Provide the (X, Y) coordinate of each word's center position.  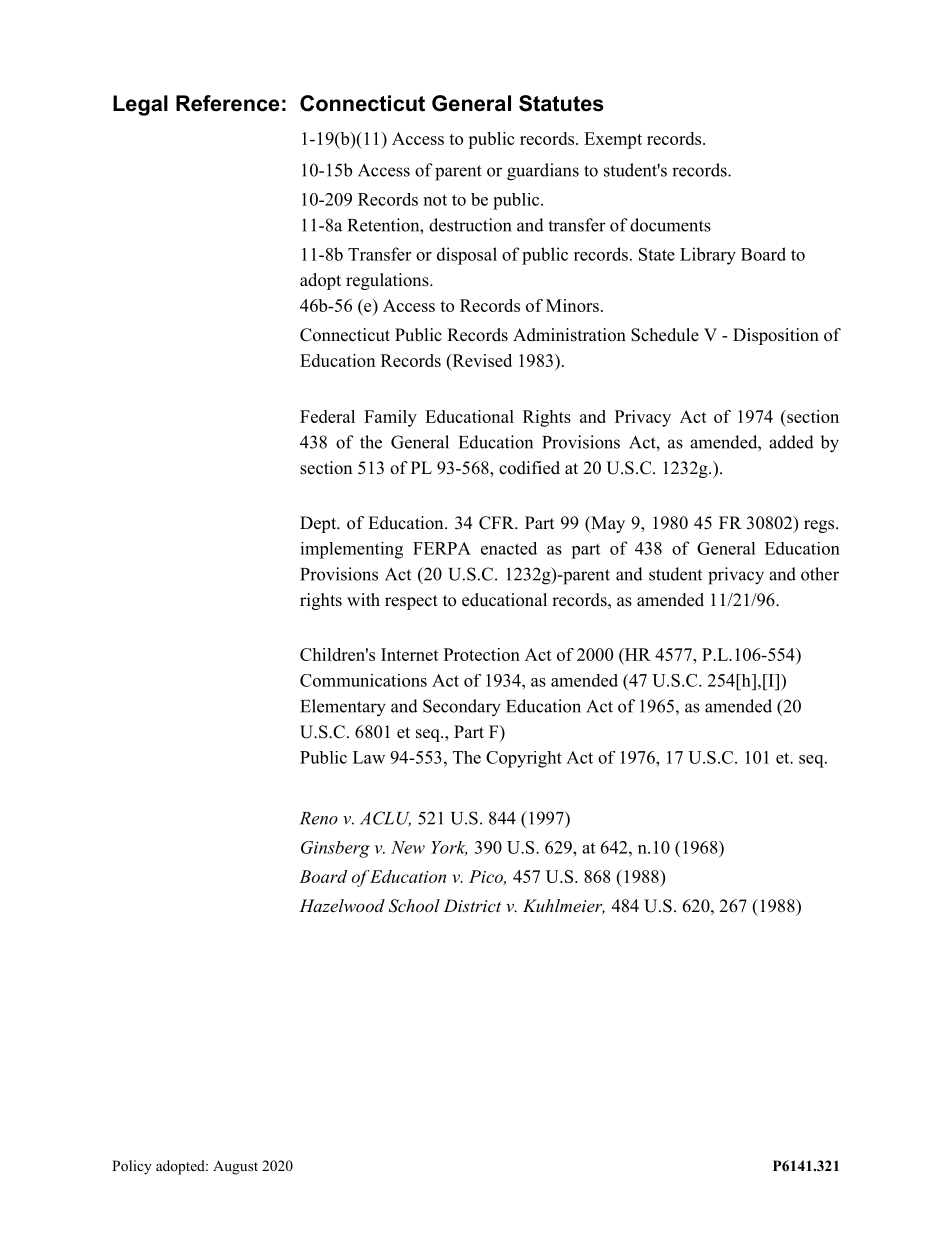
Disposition (776, 336)
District (472, 905)
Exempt (613, 140)
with (363, 599)
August (235, 1167)
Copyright (524, 759)
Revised (481, 360)
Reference (228, 103)
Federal (327, 416)
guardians (543, 172)
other (820, 574)
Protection (482, 654)
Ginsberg (335, 849)
